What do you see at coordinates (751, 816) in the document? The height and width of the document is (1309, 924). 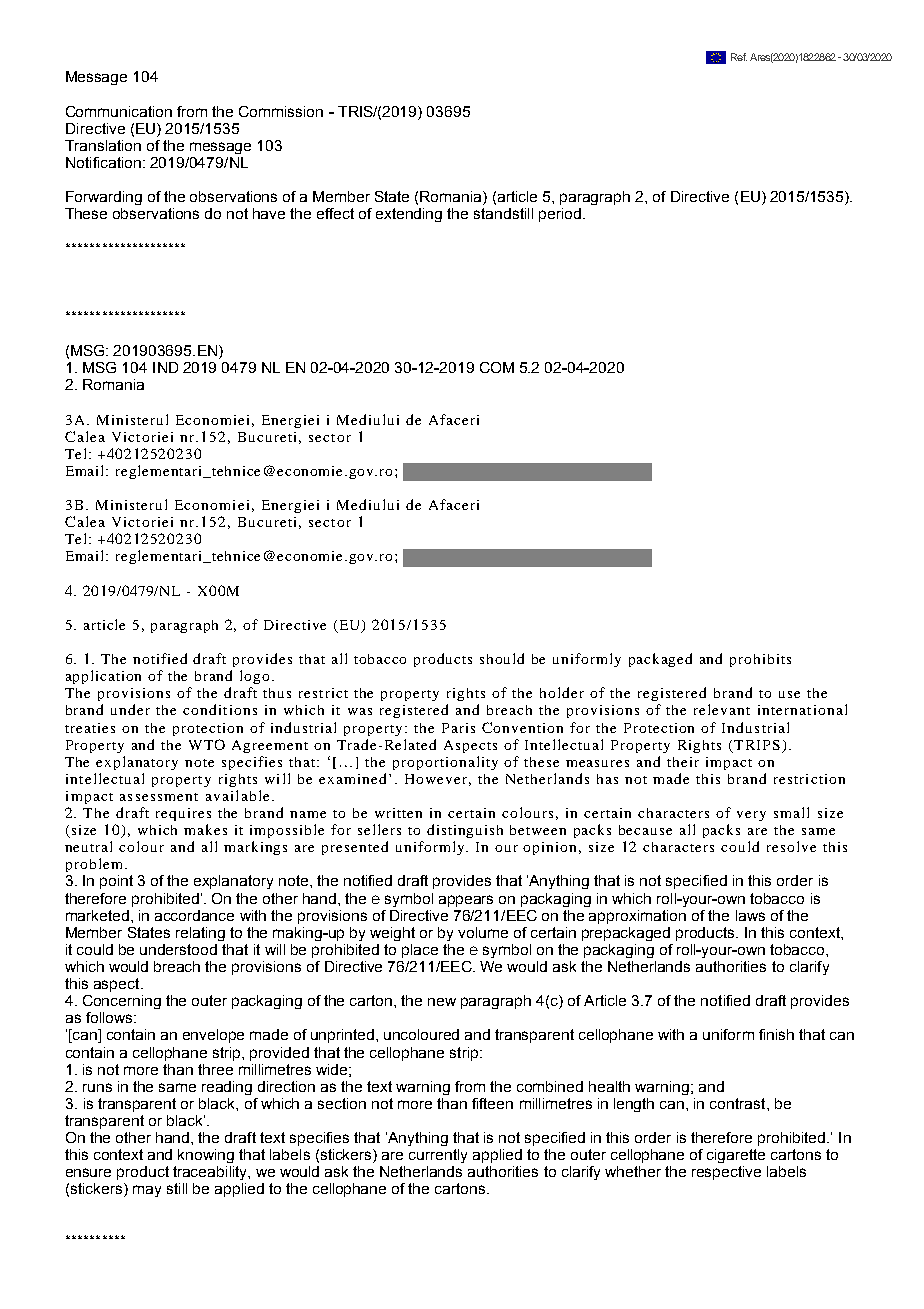 I see `very` at bounding box center [751, 816].
